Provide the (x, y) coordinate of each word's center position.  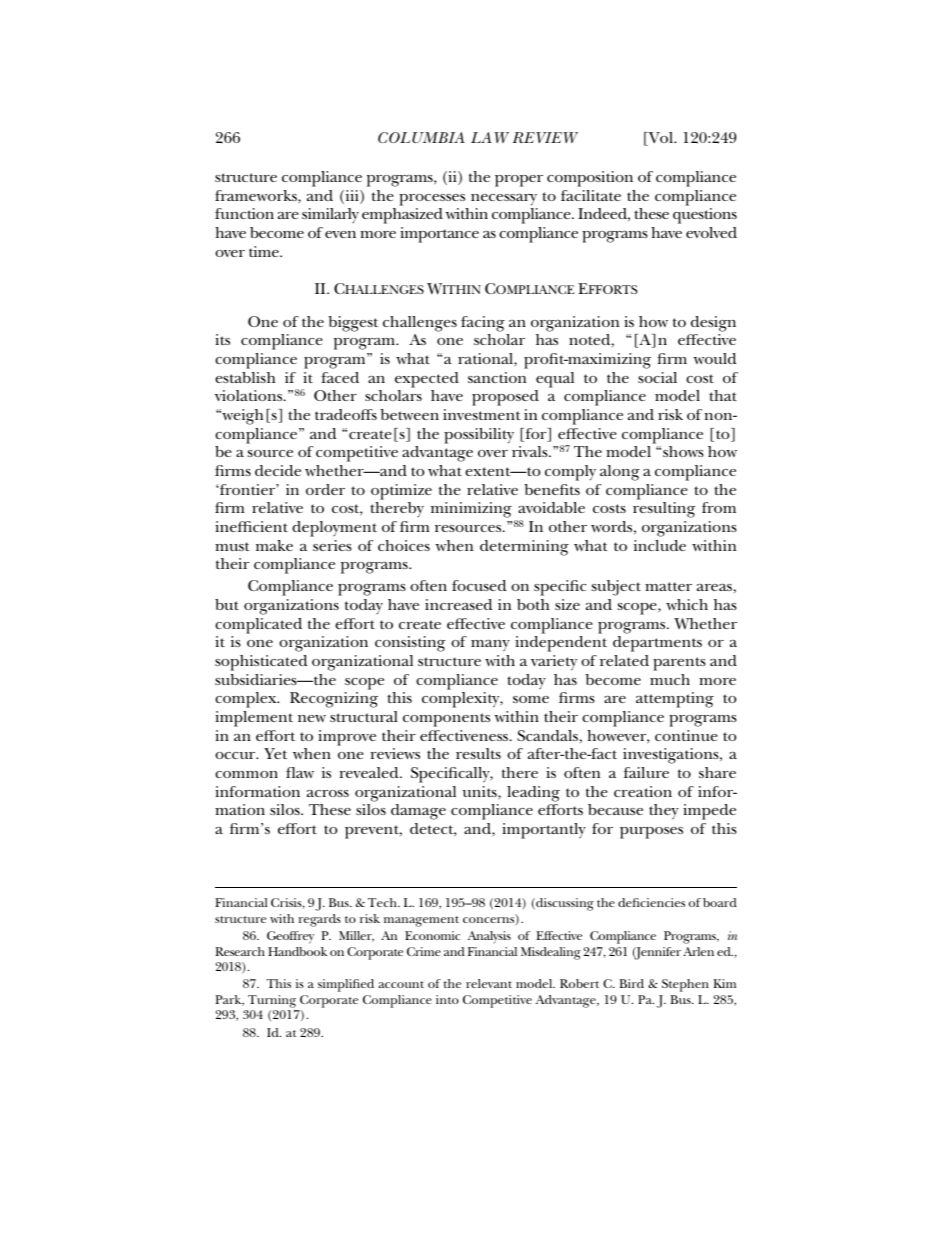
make (274, 545)
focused (479, 585)
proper (519, 181)
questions (705, 216)
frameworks (257, 197)
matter (668, 586)
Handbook (297, 951)
